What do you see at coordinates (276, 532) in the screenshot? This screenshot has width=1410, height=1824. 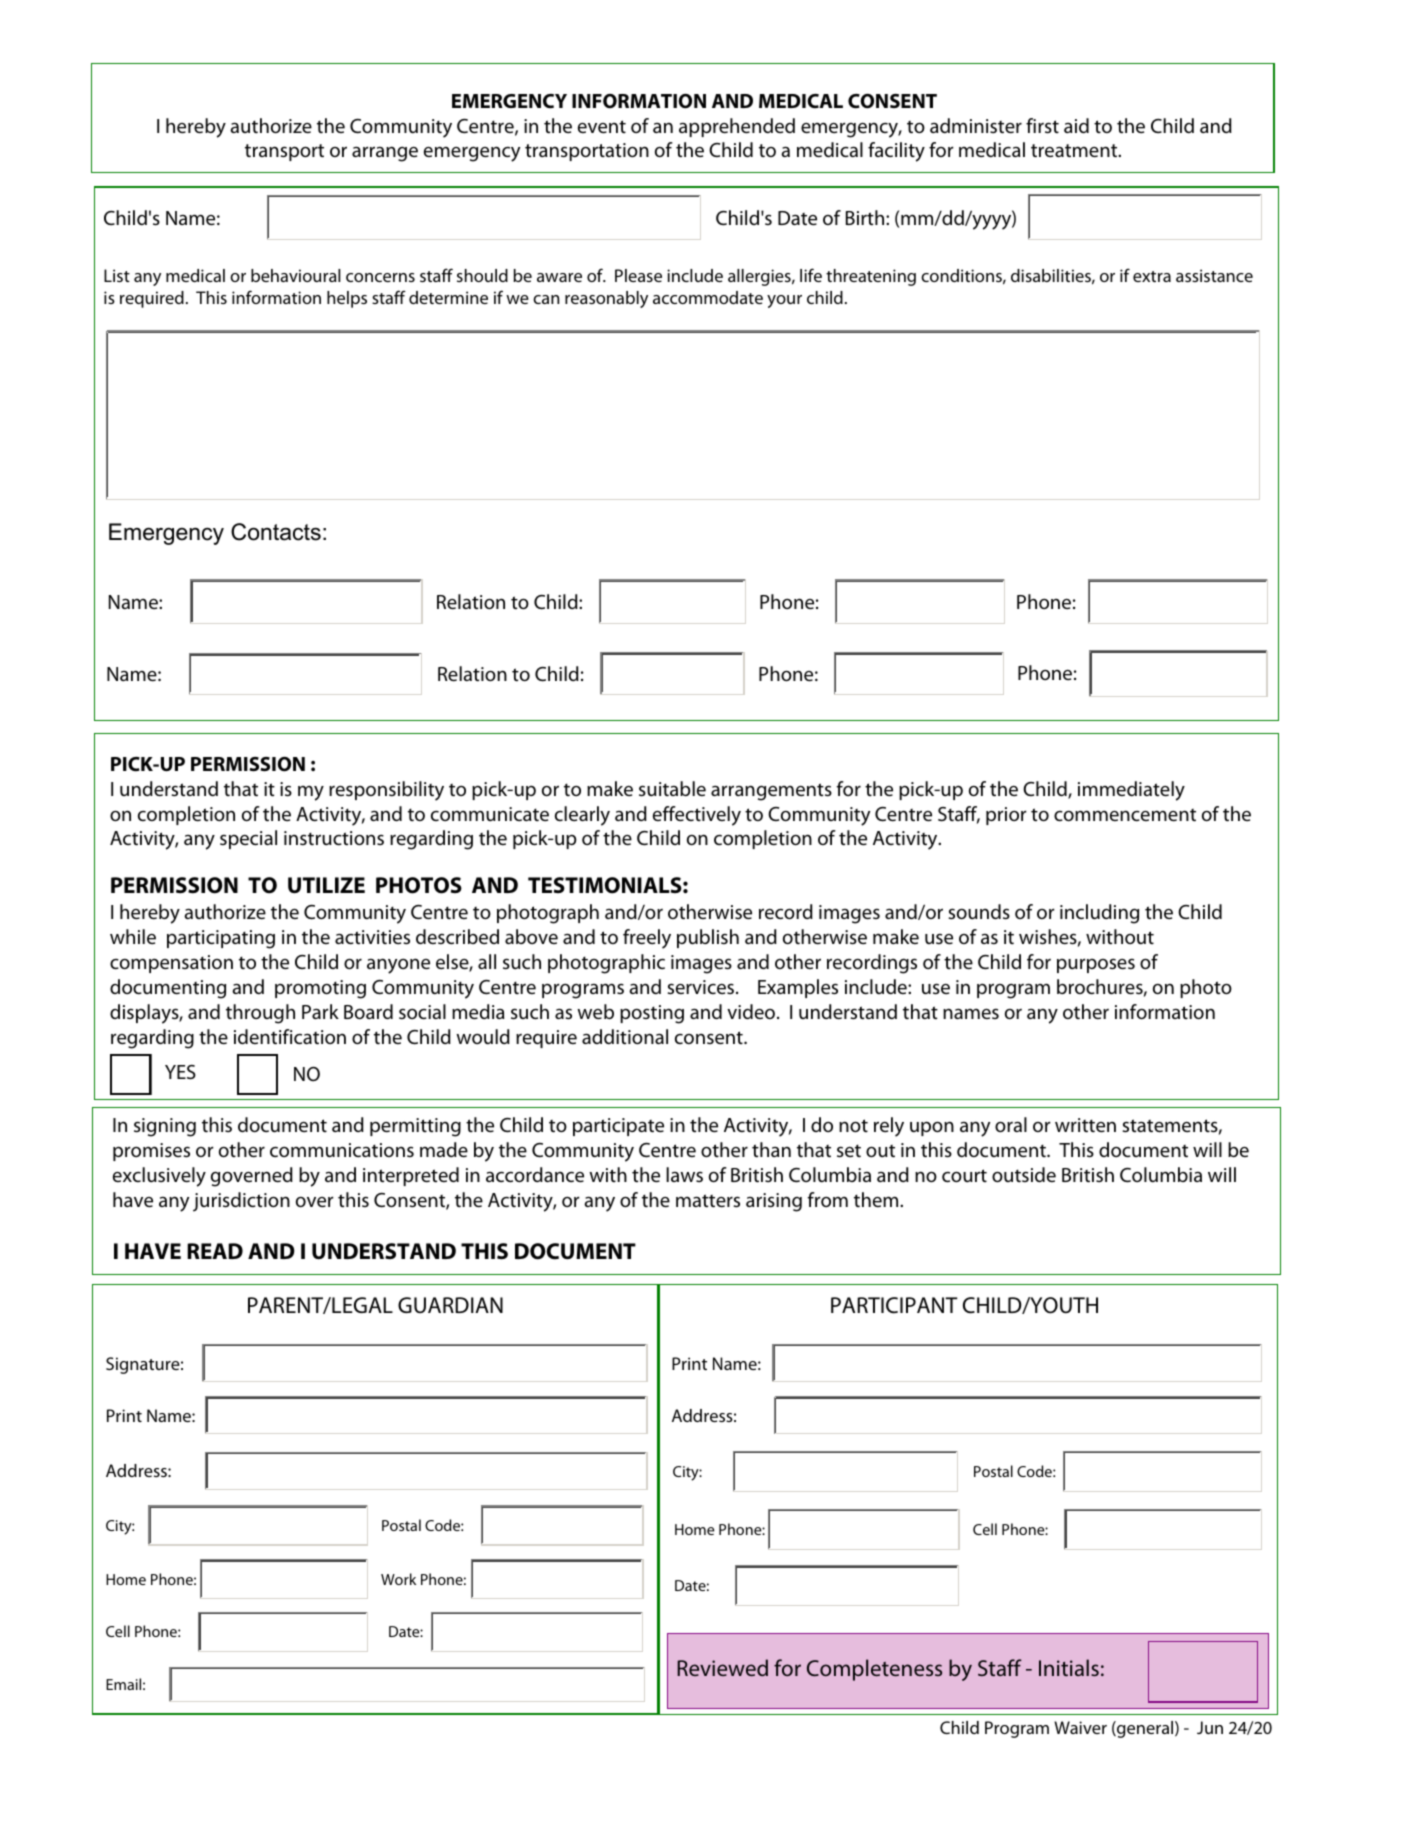 I see `Contacts` at bounding box center [276, 532].
